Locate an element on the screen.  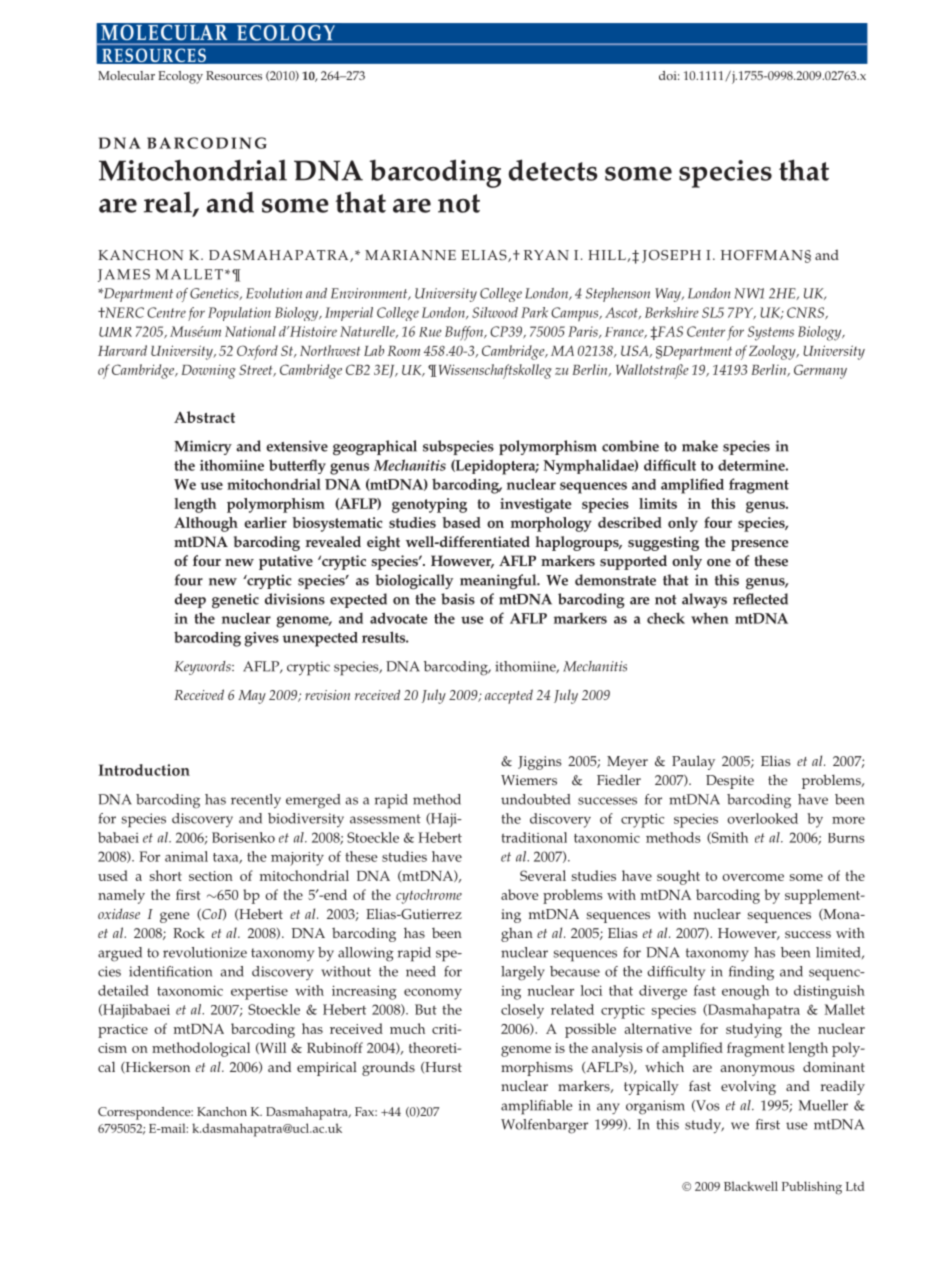
May is located at coordinates (252, 697).
